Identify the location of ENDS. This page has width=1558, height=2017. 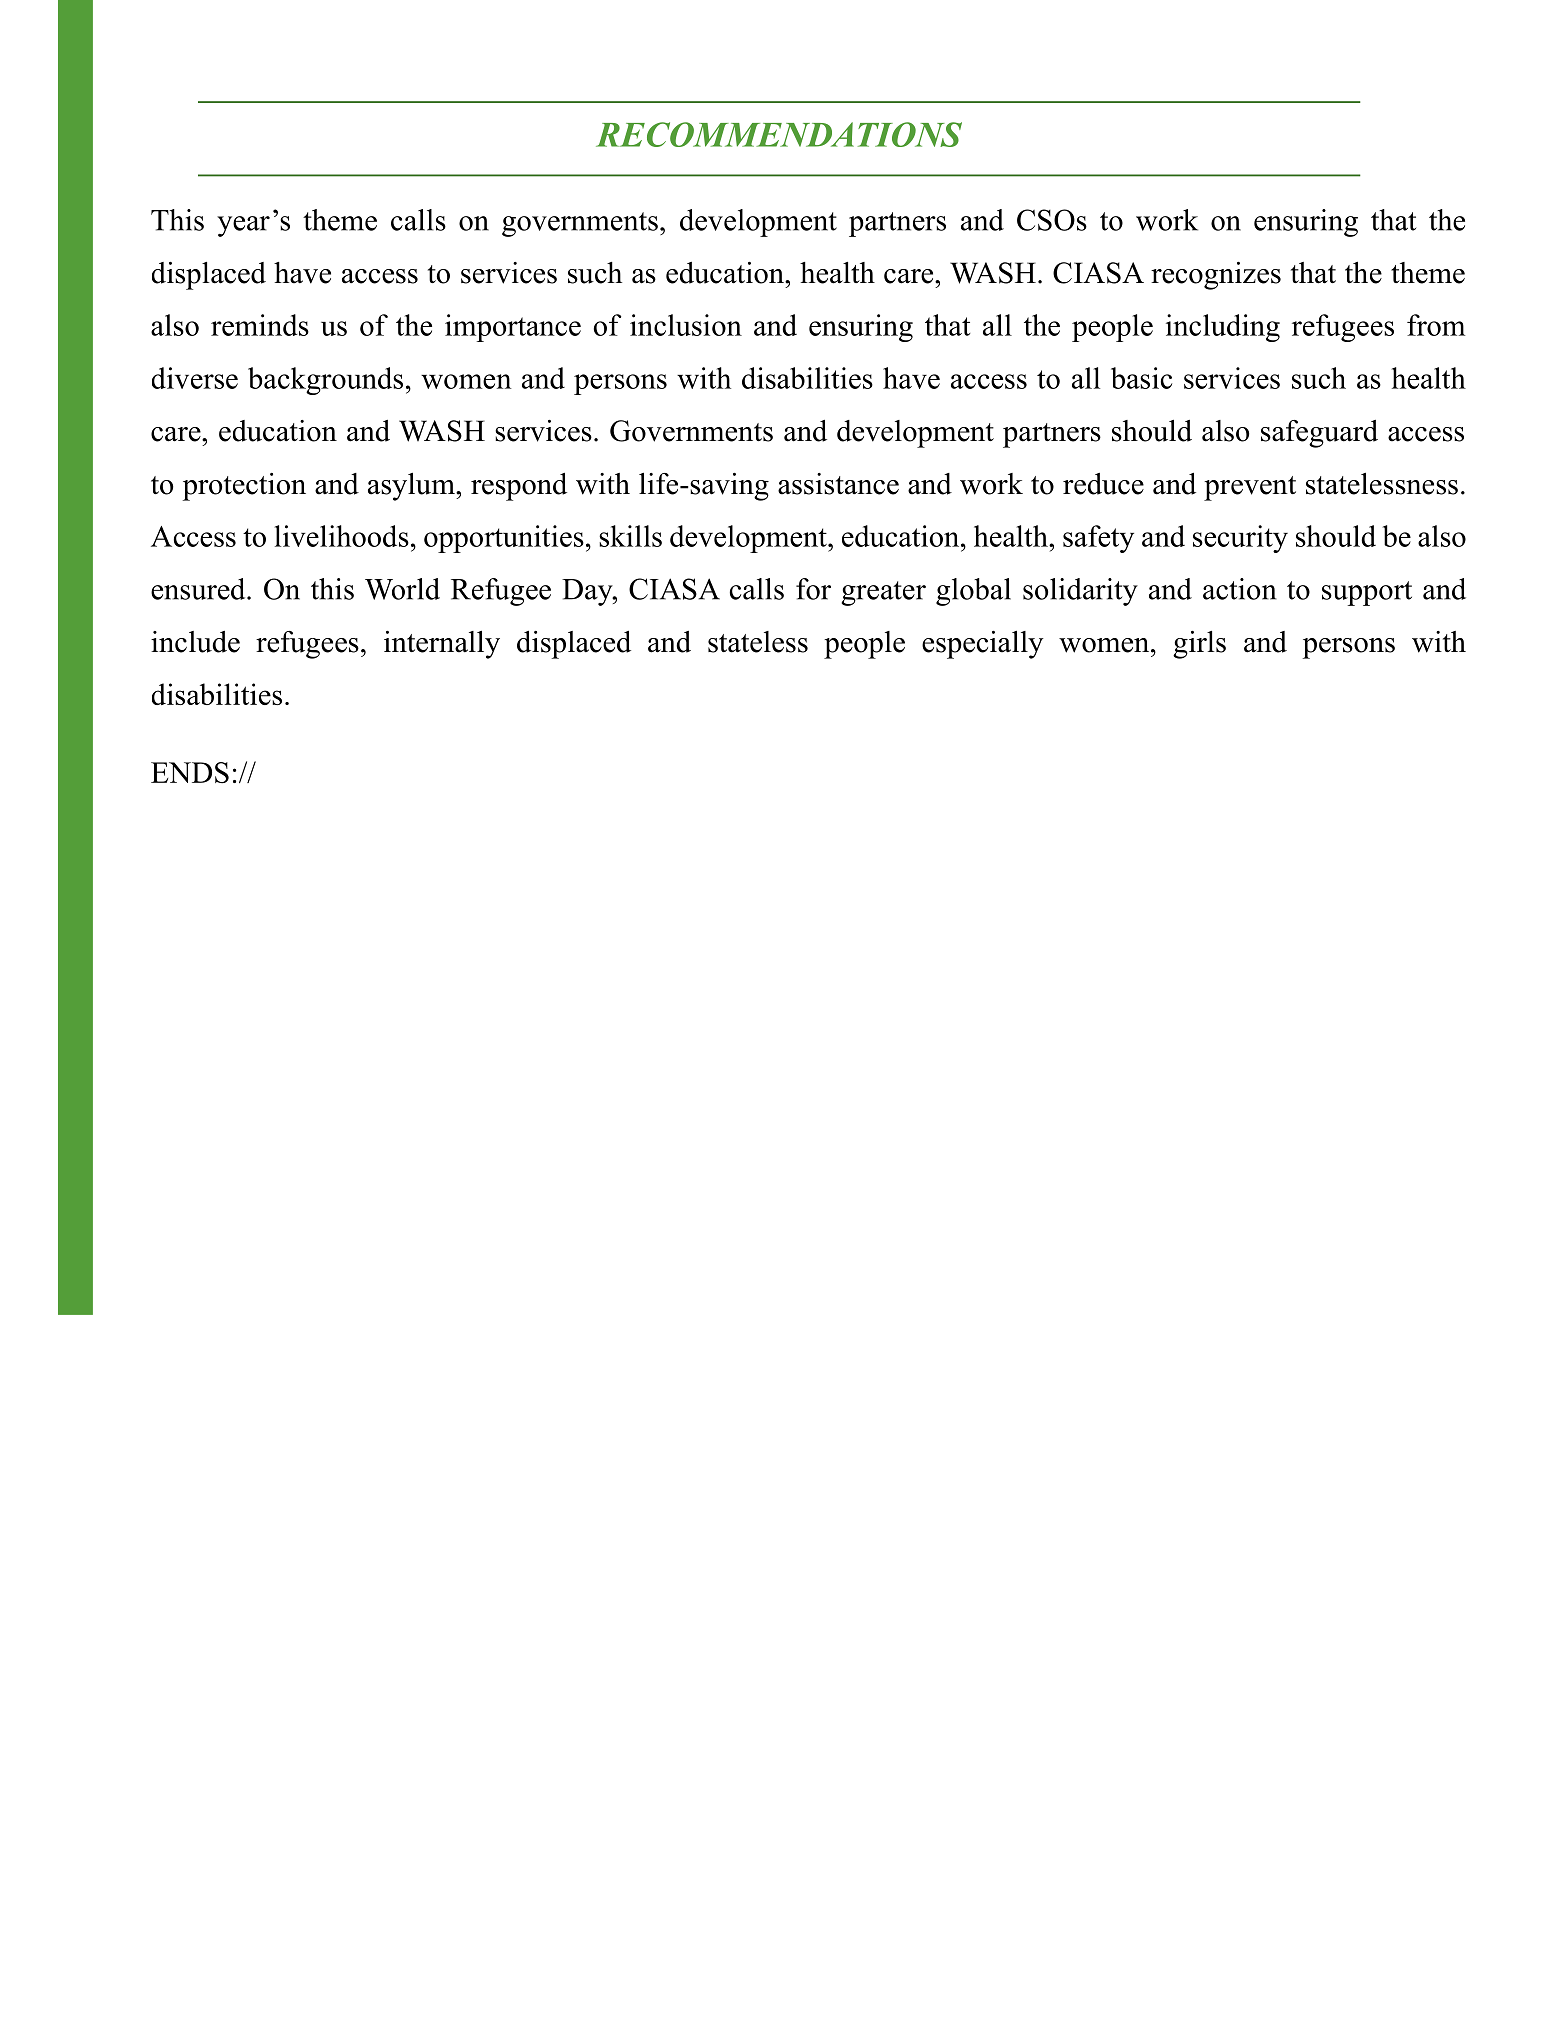
(190, 773).
